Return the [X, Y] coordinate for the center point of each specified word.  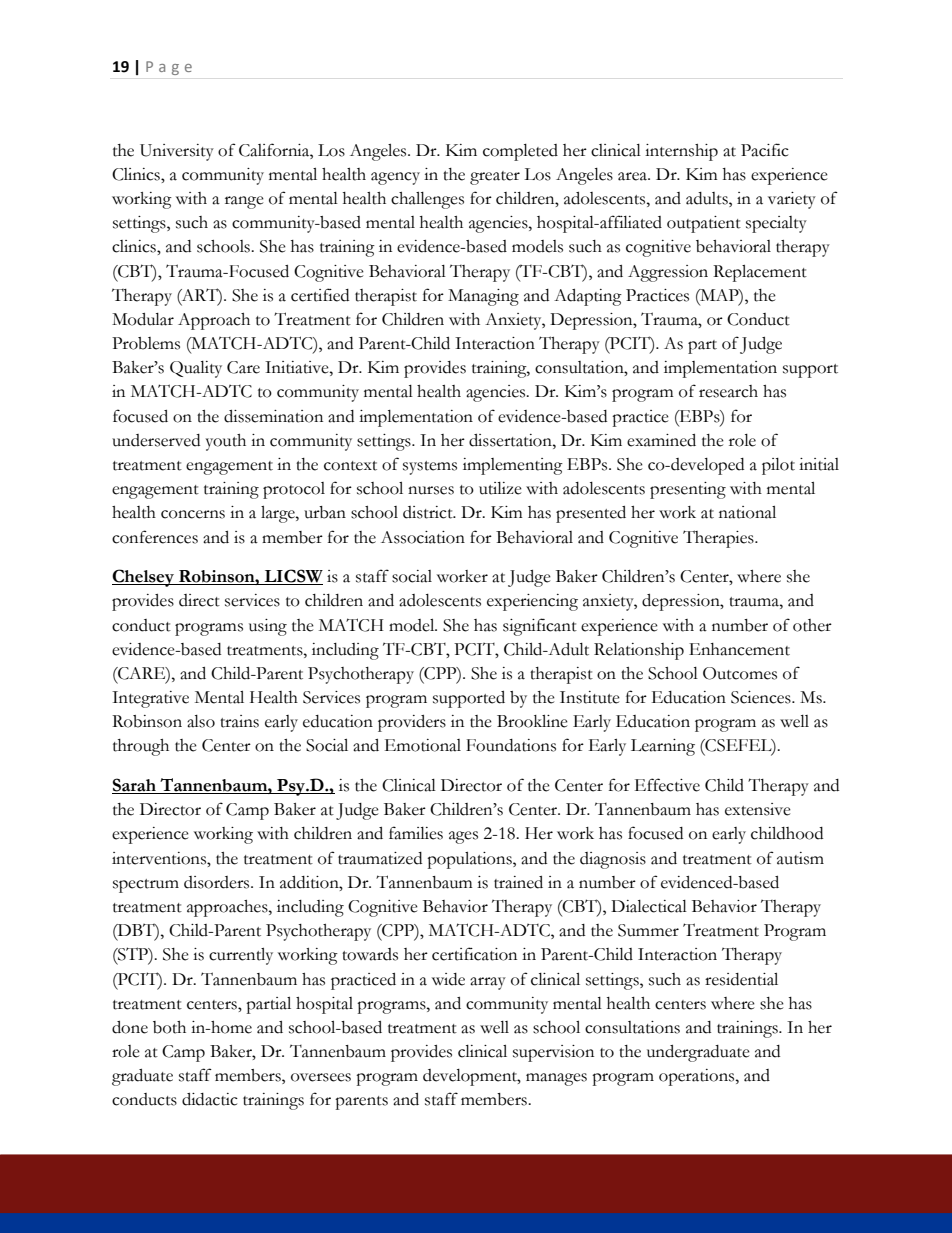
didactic [210, 1099]
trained [518, 882]
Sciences [762, 697]
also [201, 721]
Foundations [511, 745]
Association [423, 537]
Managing [483, 297]
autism [800, 858]
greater [495, 178]
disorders [218, 882]
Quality [196, 369]
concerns [193, 514]
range [244, 202]
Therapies [719, 539]
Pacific [765, 150]
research [728, 391]
